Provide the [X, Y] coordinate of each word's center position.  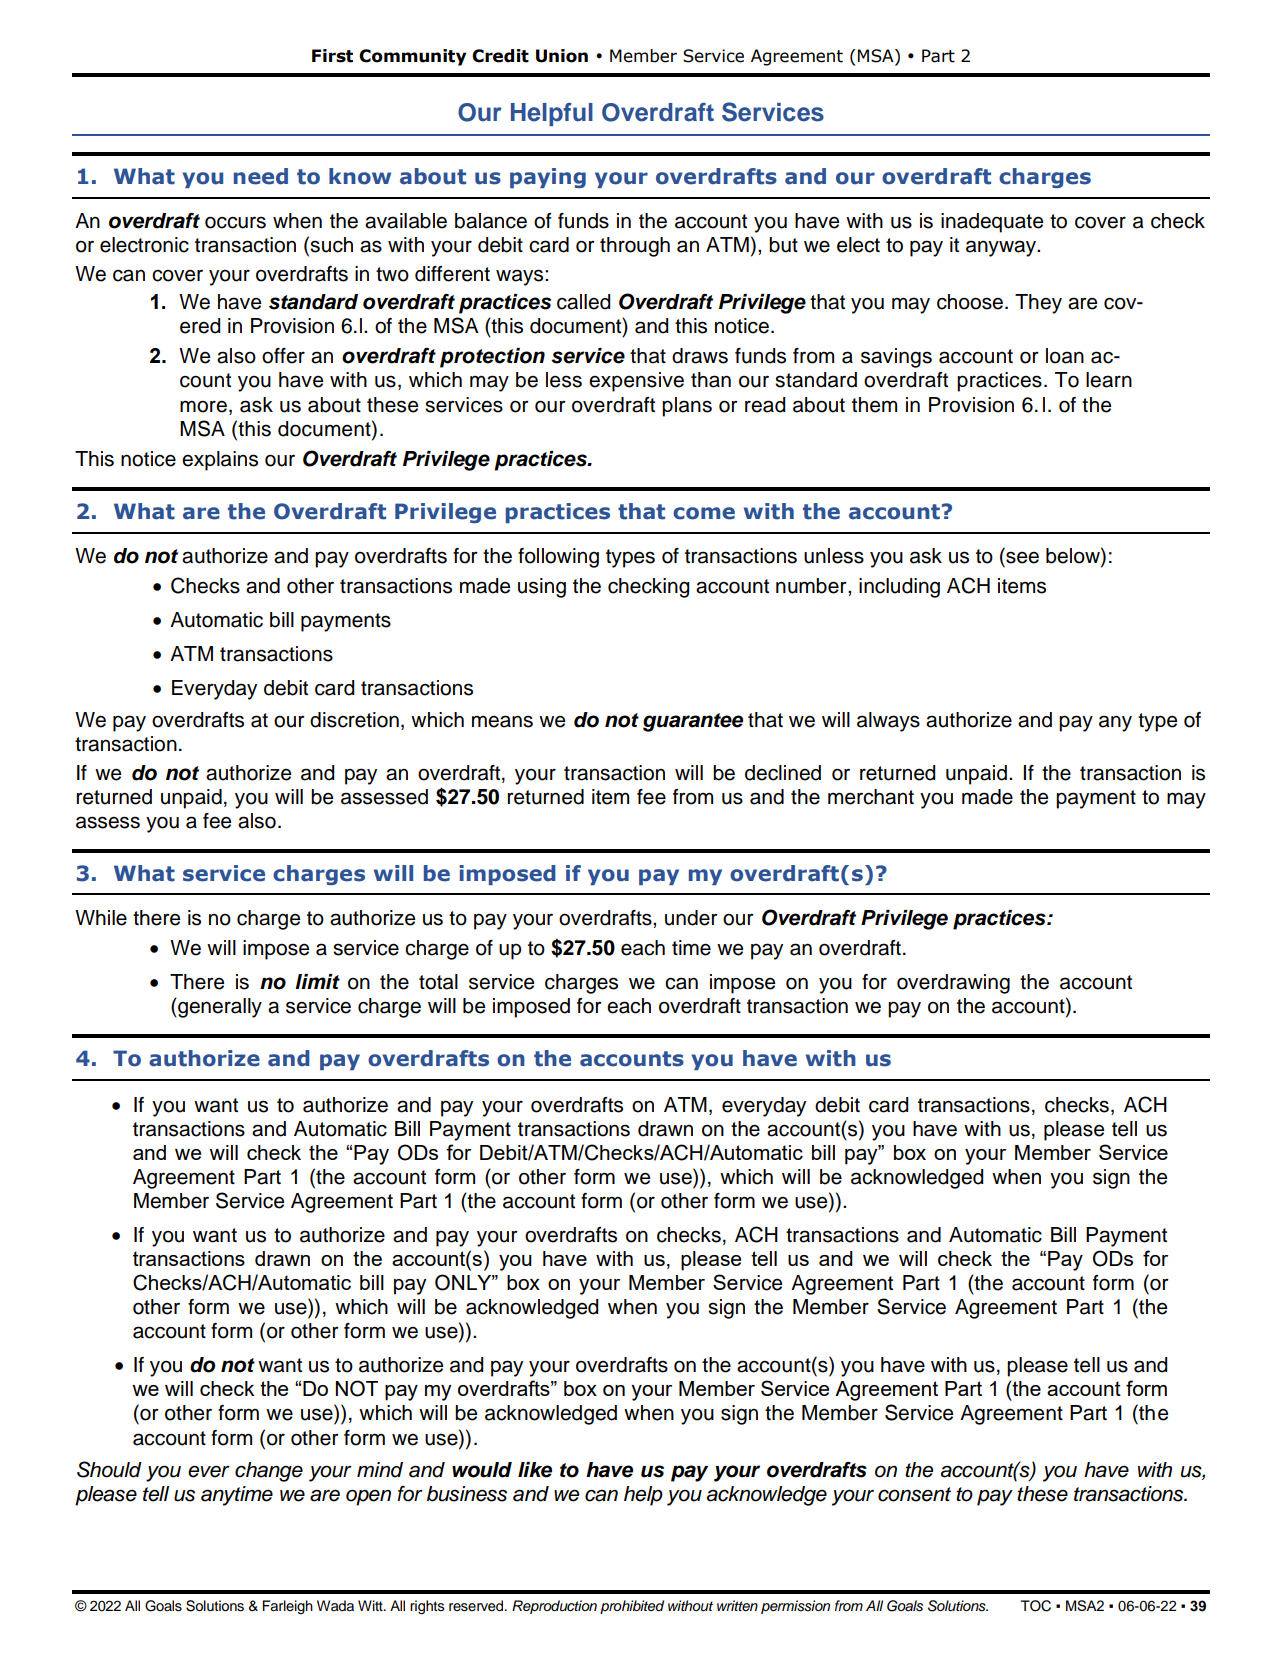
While [101, 918]
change [269, 1472]
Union [562, 56]
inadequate [992, 223]
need [261, 176]
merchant [871, 797]
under [691, 918]
